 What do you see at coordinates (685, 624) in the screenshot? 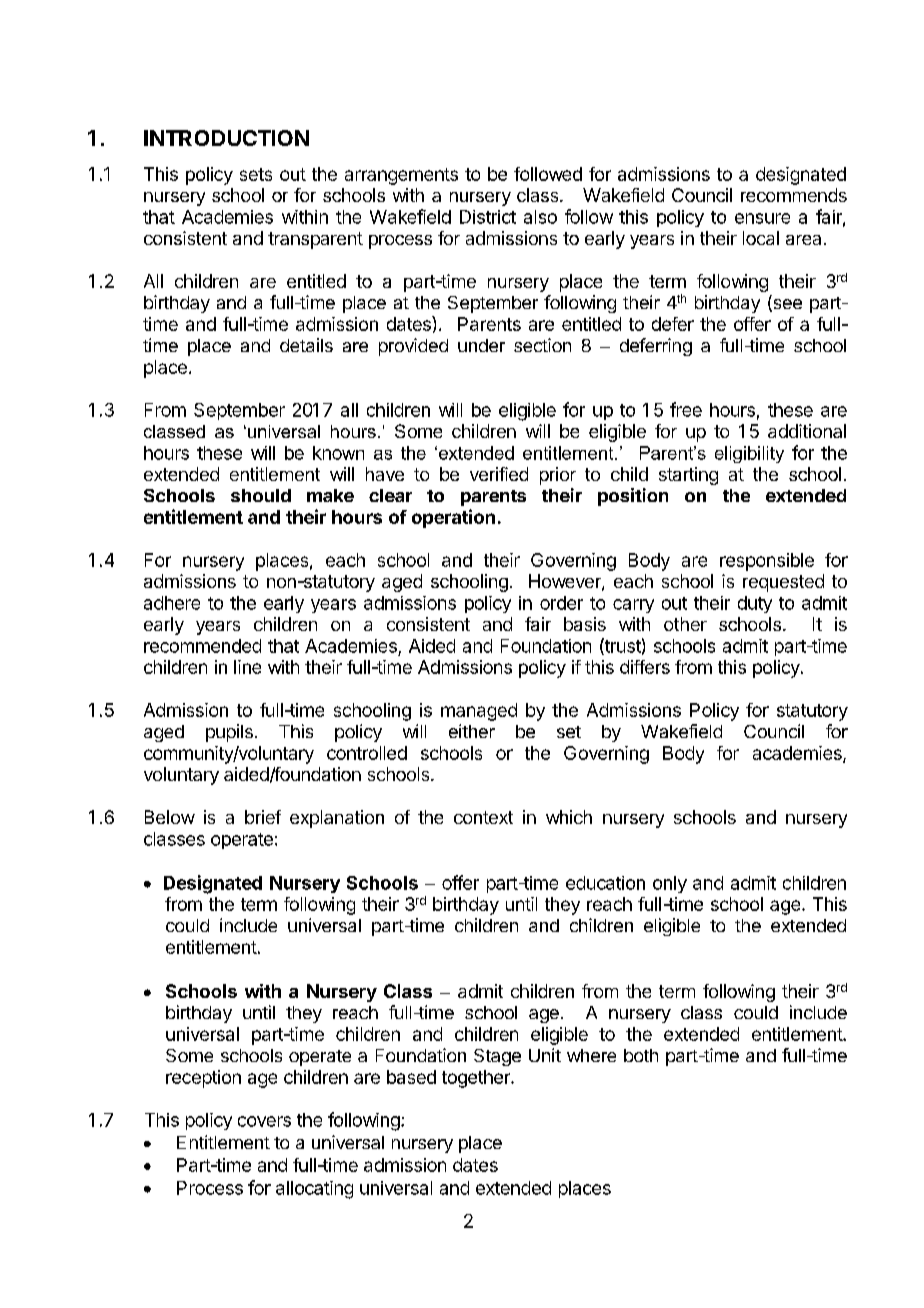
I see `other` at bounding box center [685, 624].
